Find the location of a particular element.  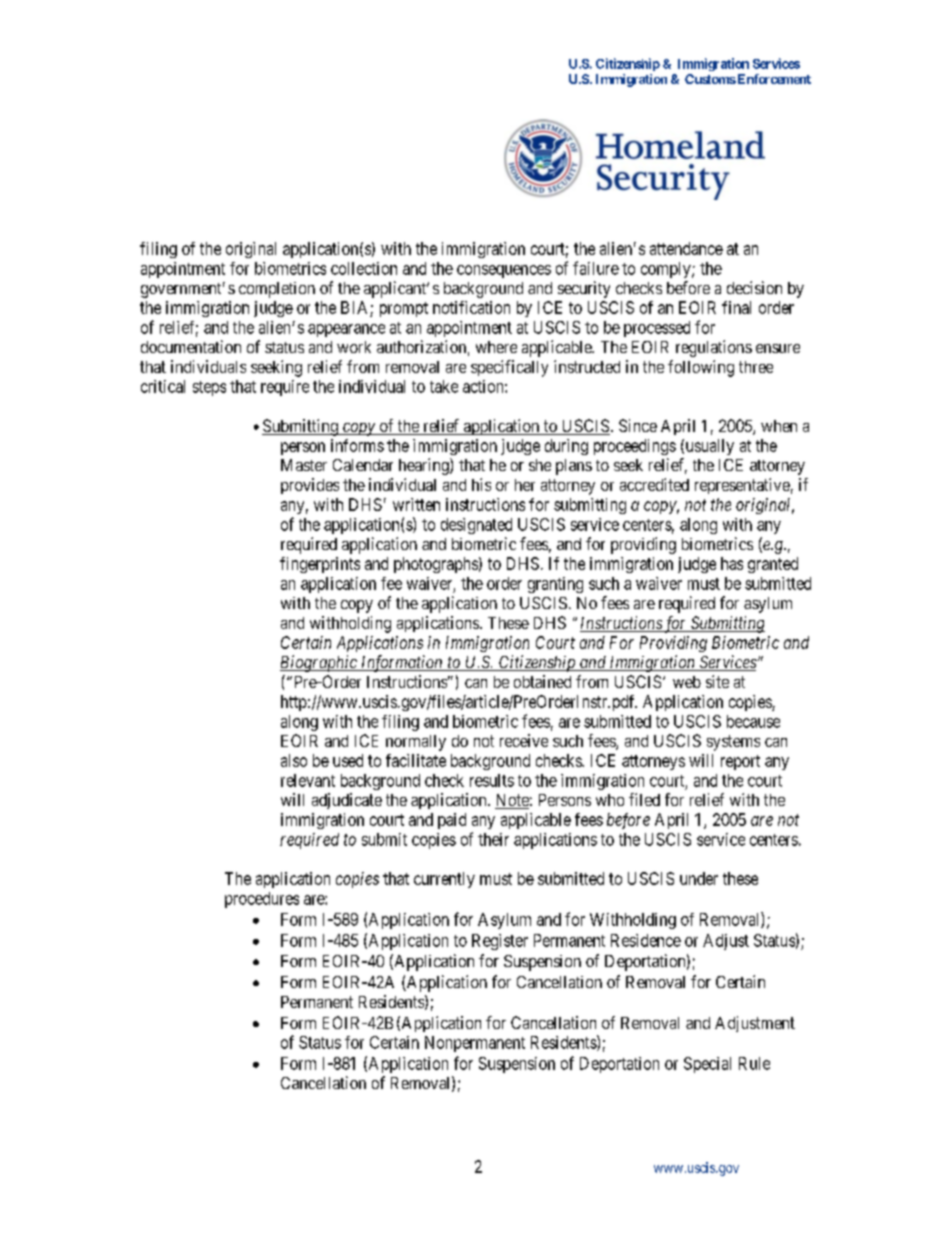

procedures is located at coordinates (262, 900).
